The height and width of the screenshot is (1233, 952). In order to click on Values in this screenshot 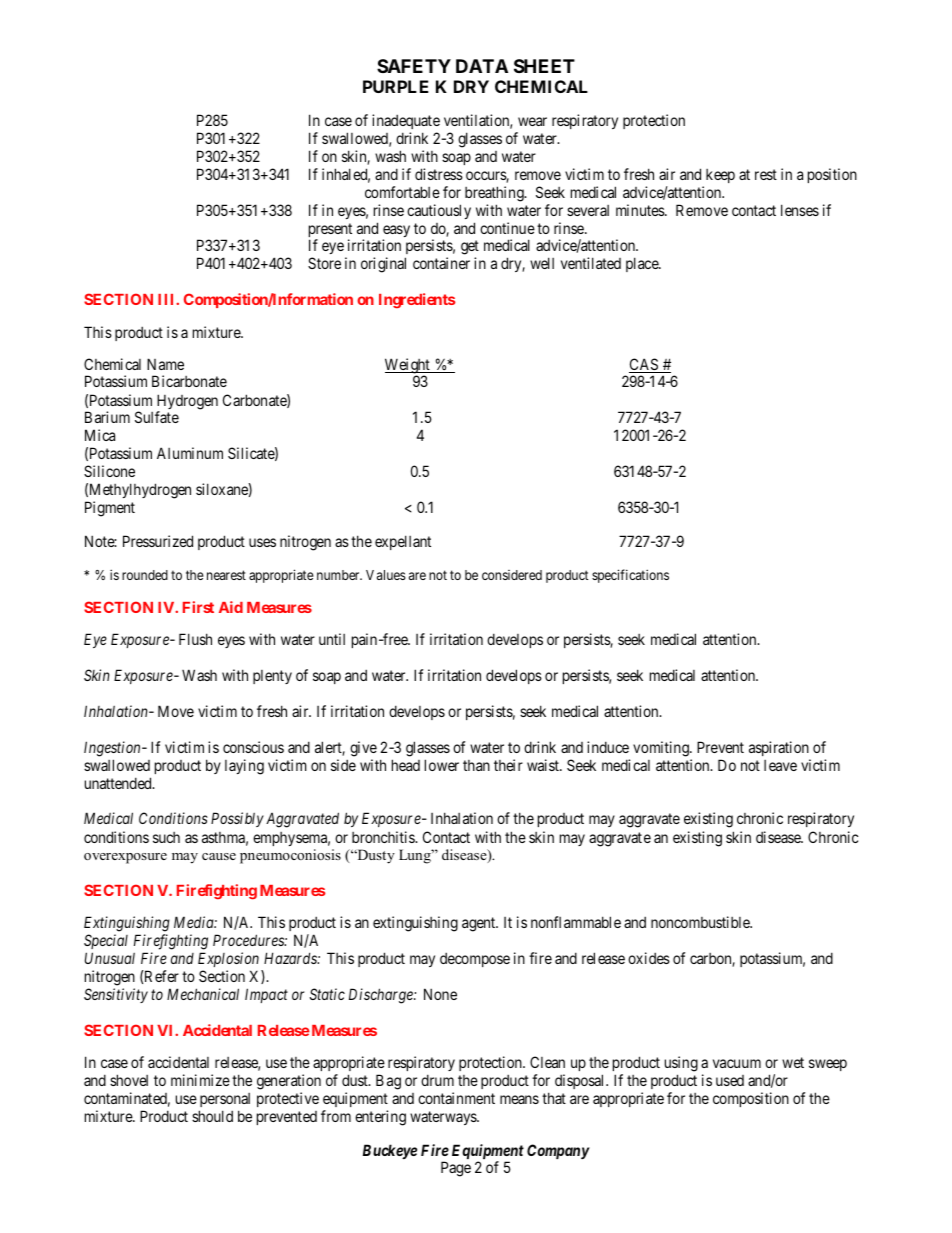, I will do `click(386, 575)`.
